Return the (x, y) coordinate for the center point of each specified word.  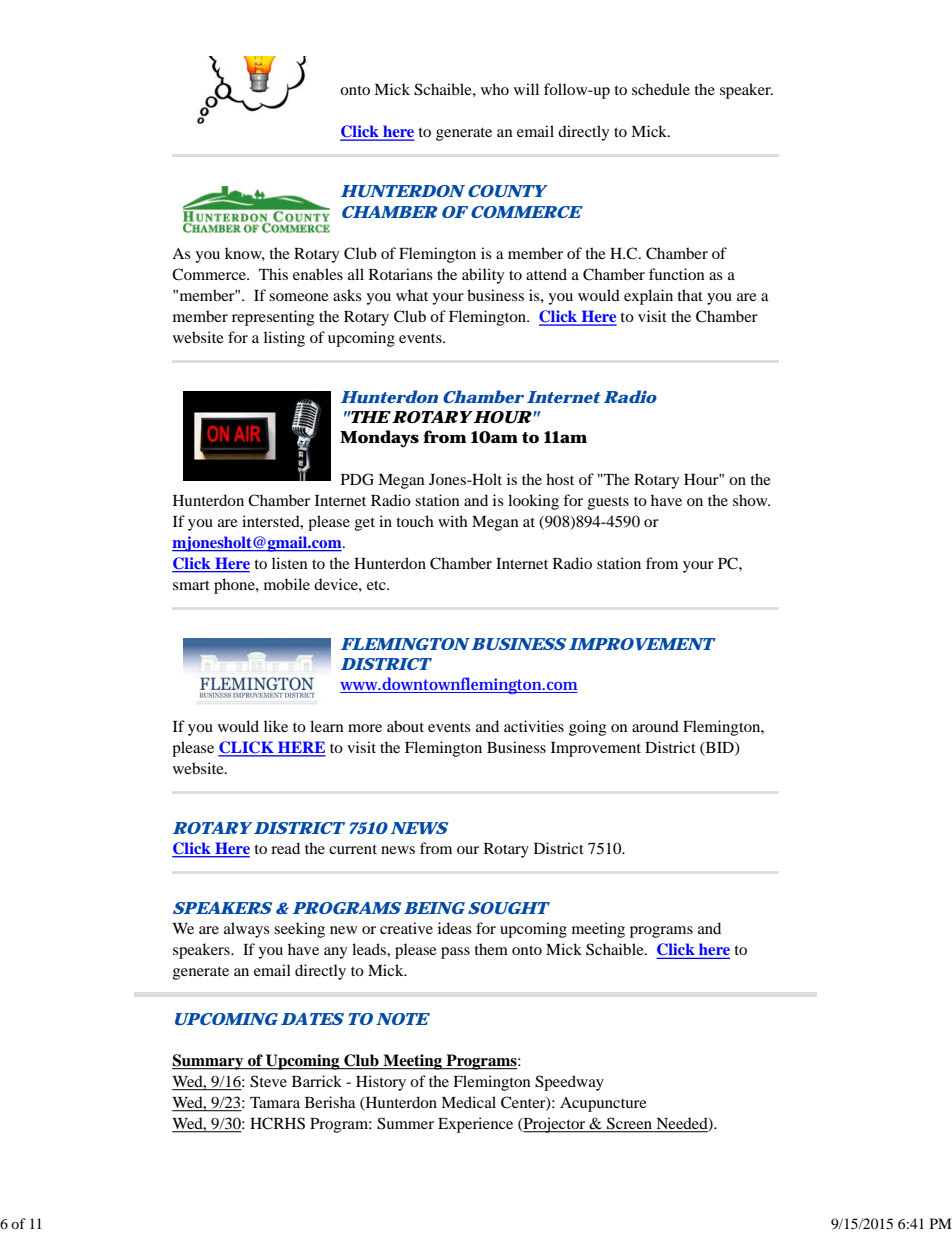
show (751, 500)
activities (534, 726)
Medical (468, 1102)
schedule (661, 89)
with (453, 521)
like (276, 726)
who (495, 89)
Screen (629, 1124)
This (273, 274)
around (655, 726)
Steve (268, 1081)
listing (284, 339)
